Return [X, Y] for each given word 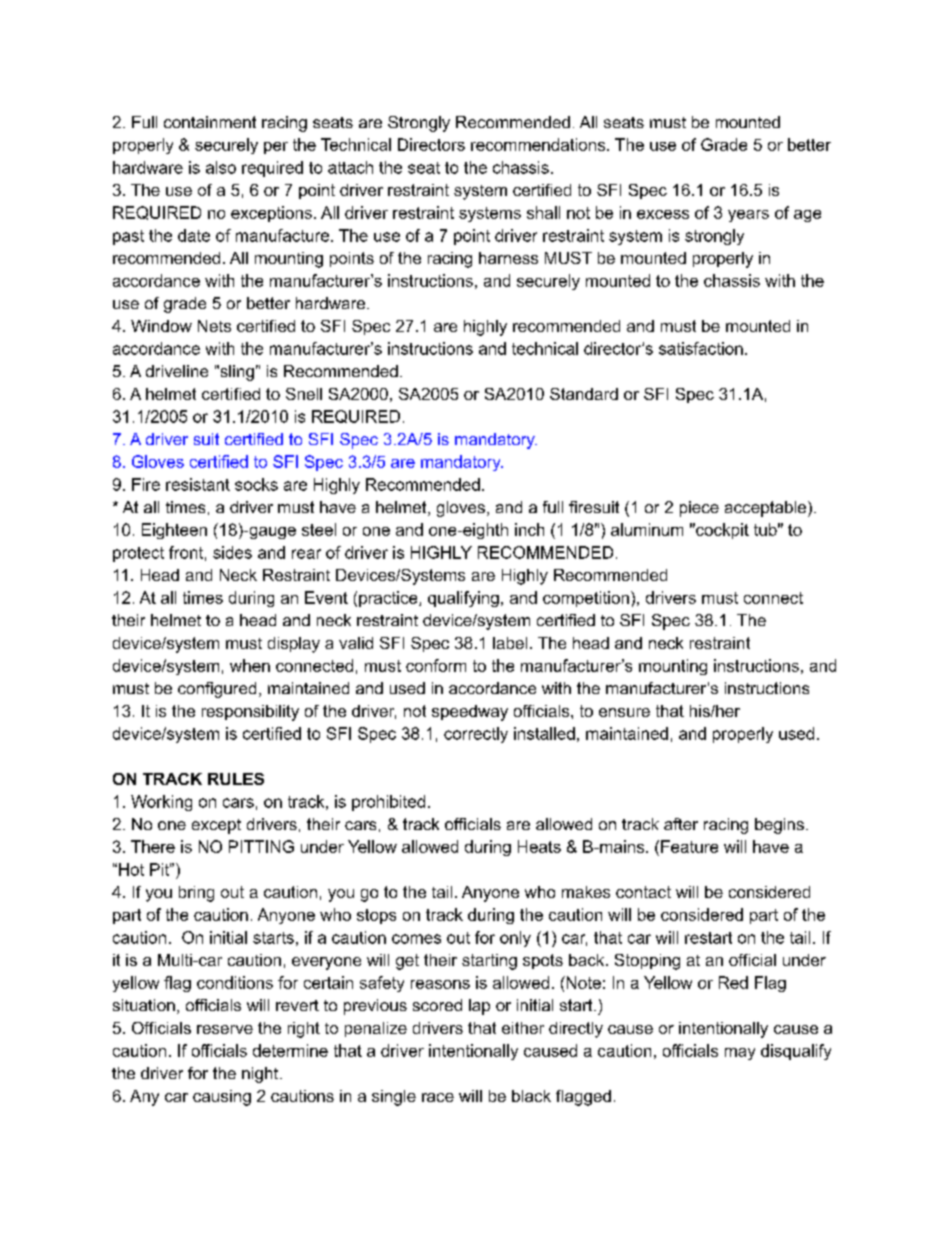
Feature [689, 846]
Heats [539, 846]
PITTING [261, 846]
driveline [177, 371]
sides [232, 552]
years [748, 216]
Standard [584, 394]
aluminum [647, 529]
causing [222, 1098]
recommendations [539, 144]
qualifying [463, 599]
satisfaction [701, 348]
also [221, 167]
